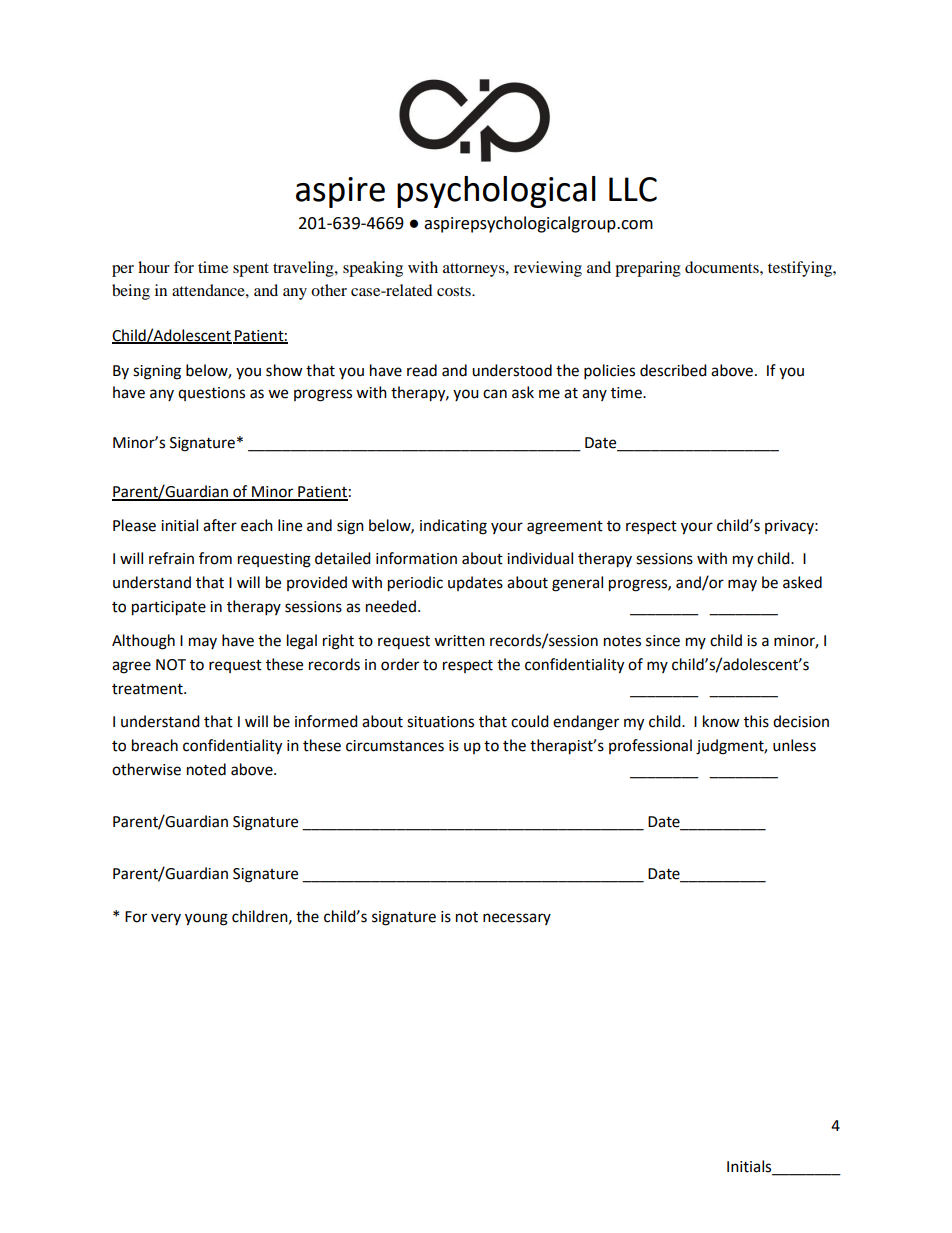 The width and height of the screenshot is (952, 1233). I want to click on can, so click(495, 394).
